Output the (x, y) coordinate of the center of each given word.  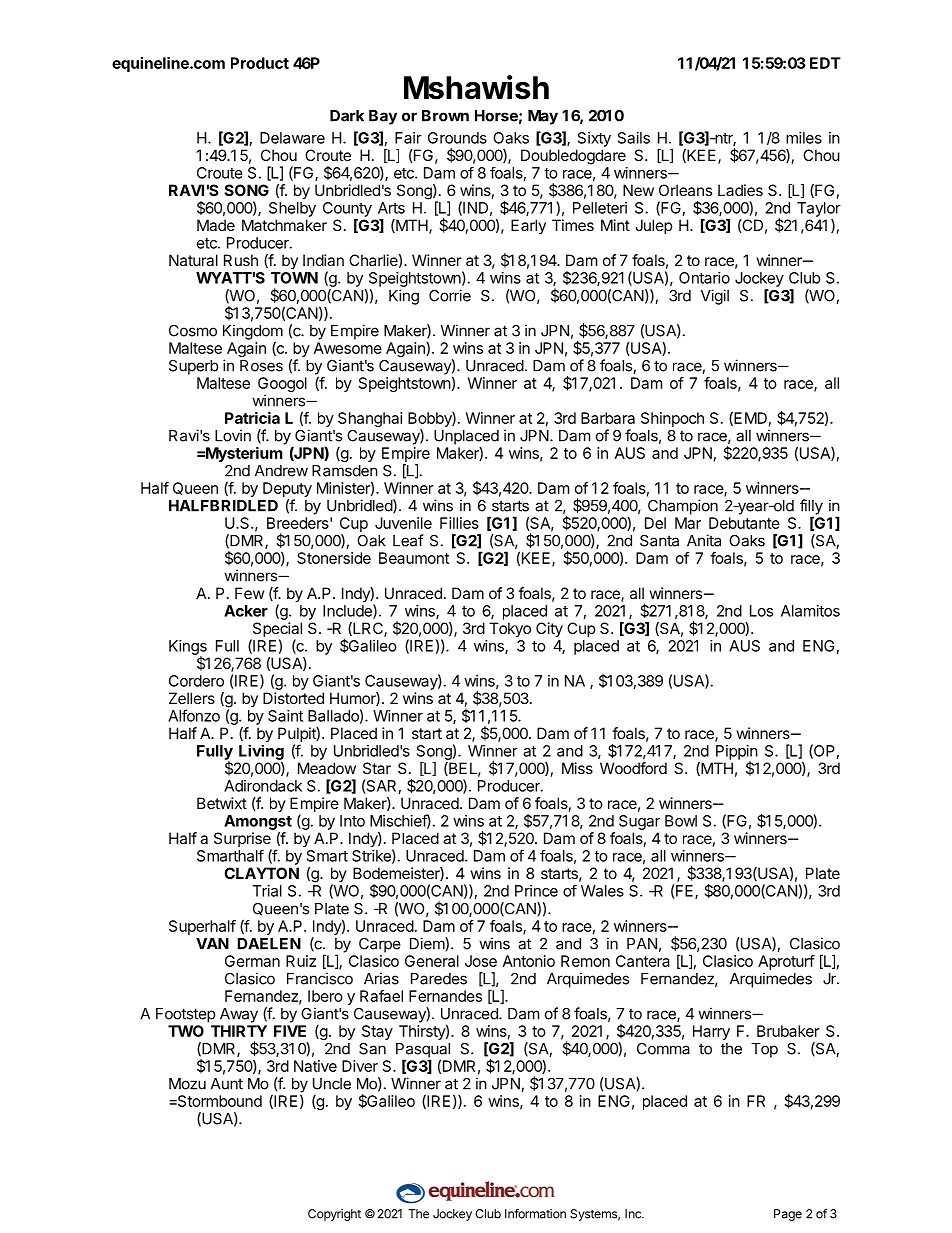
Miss (577, 768)
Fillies (459, 523)
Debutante (744, 523)
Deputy (287, 491)
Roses (261, 366)
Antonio (529, 961)
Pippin (737, 753)
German (252, 961)
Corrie (450, 295)
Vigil (715, 297)
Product (260, 63)
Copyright (334, 1215)
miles (804, 138)
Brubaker (788, 1031)
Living (261, 752)
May (543, 117)
